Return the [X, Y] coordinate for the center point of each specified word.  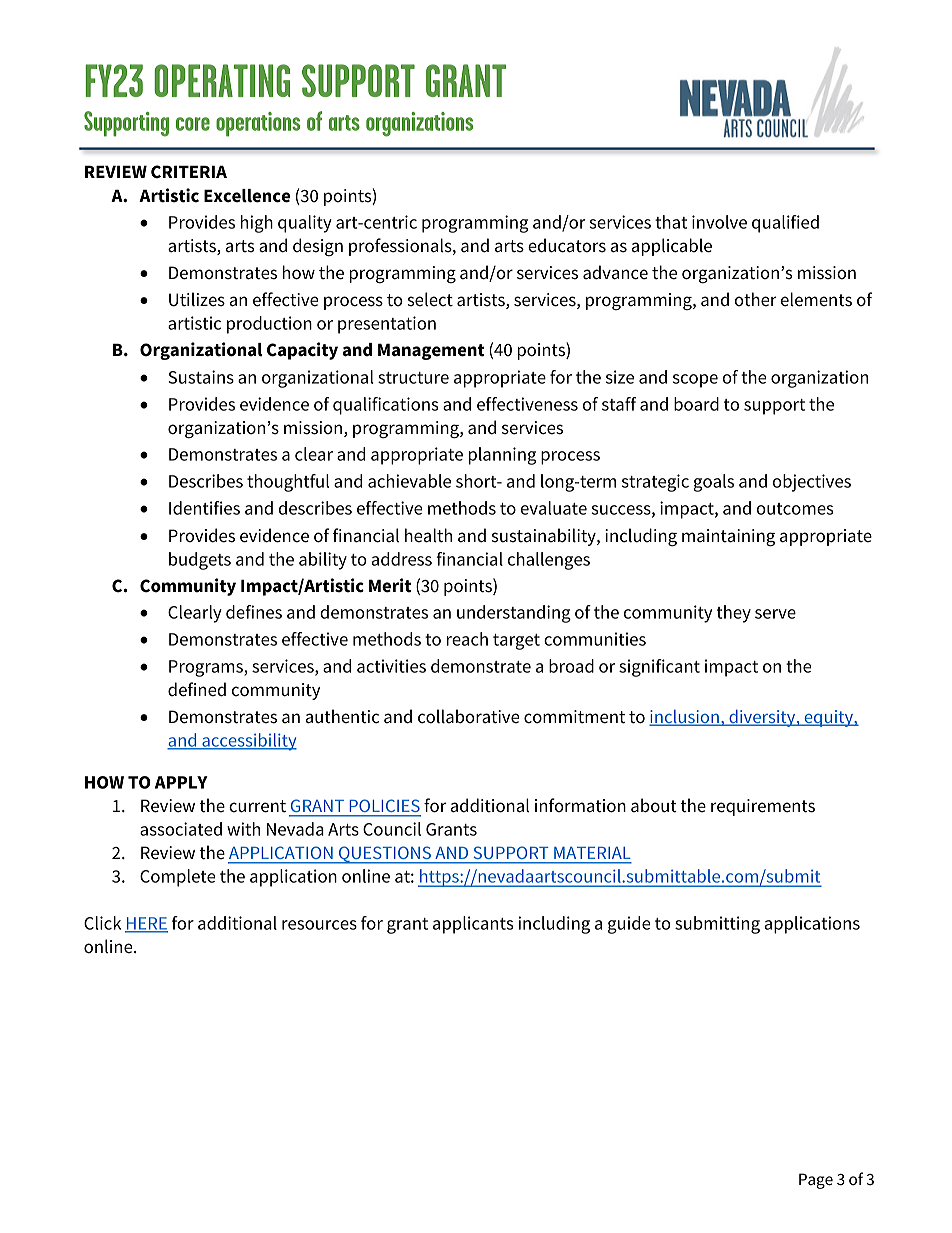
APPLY [181, 782]
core [193, 124]
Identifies [204, 508]
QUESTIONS [385, 855]
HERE [146, 924]
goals [714, 483]
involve [719, 222]
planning [502, 456]
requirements [763, 807]
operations [258, 124]
